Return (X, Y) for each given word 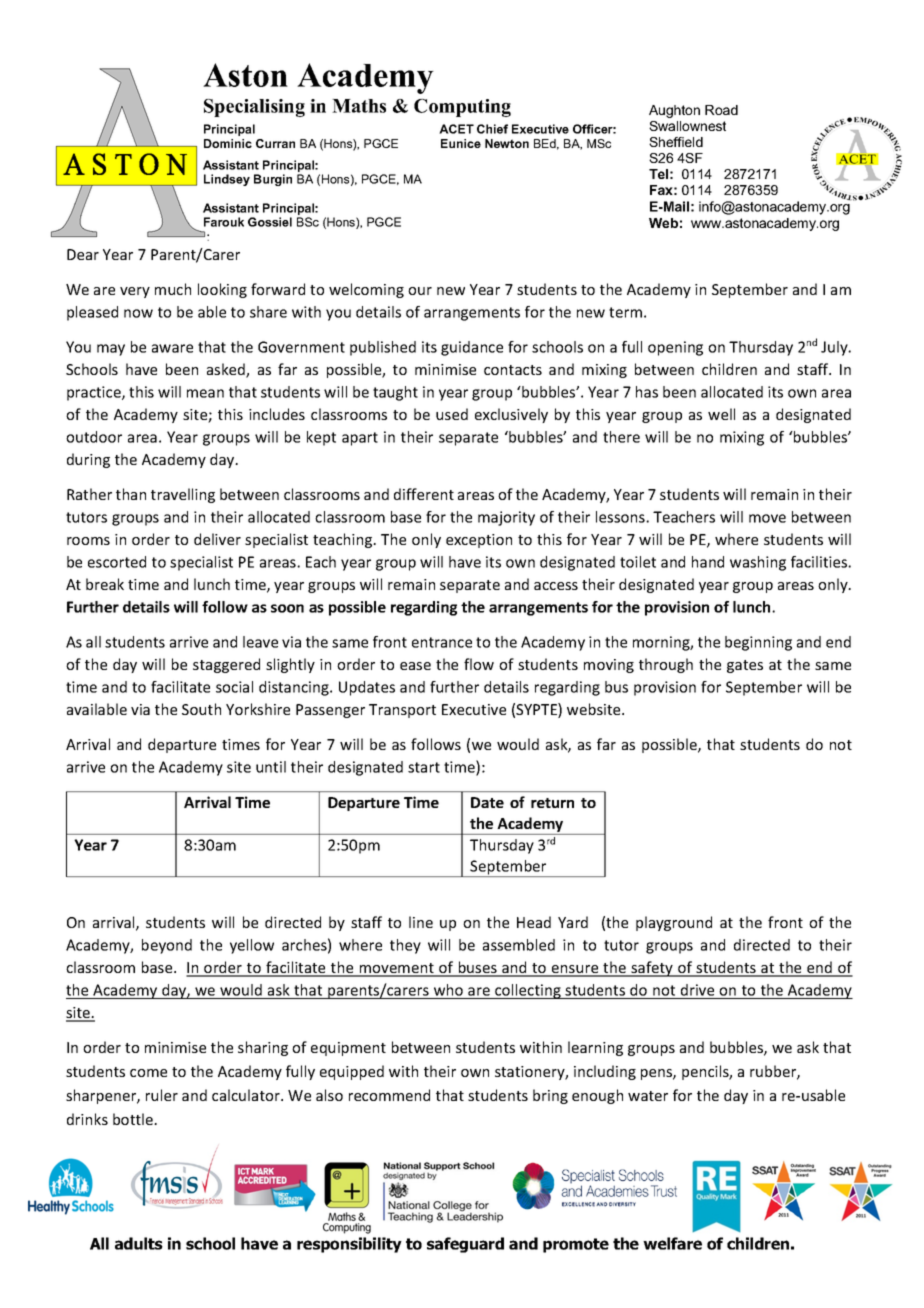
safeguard (465, 1245)
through (666, 665)
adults (139, 1243)
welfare (672, 1243)
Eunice (461, 143)
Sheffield (676, 142)
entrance (442, 642)
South (201, 709)
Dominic (228, 143)
